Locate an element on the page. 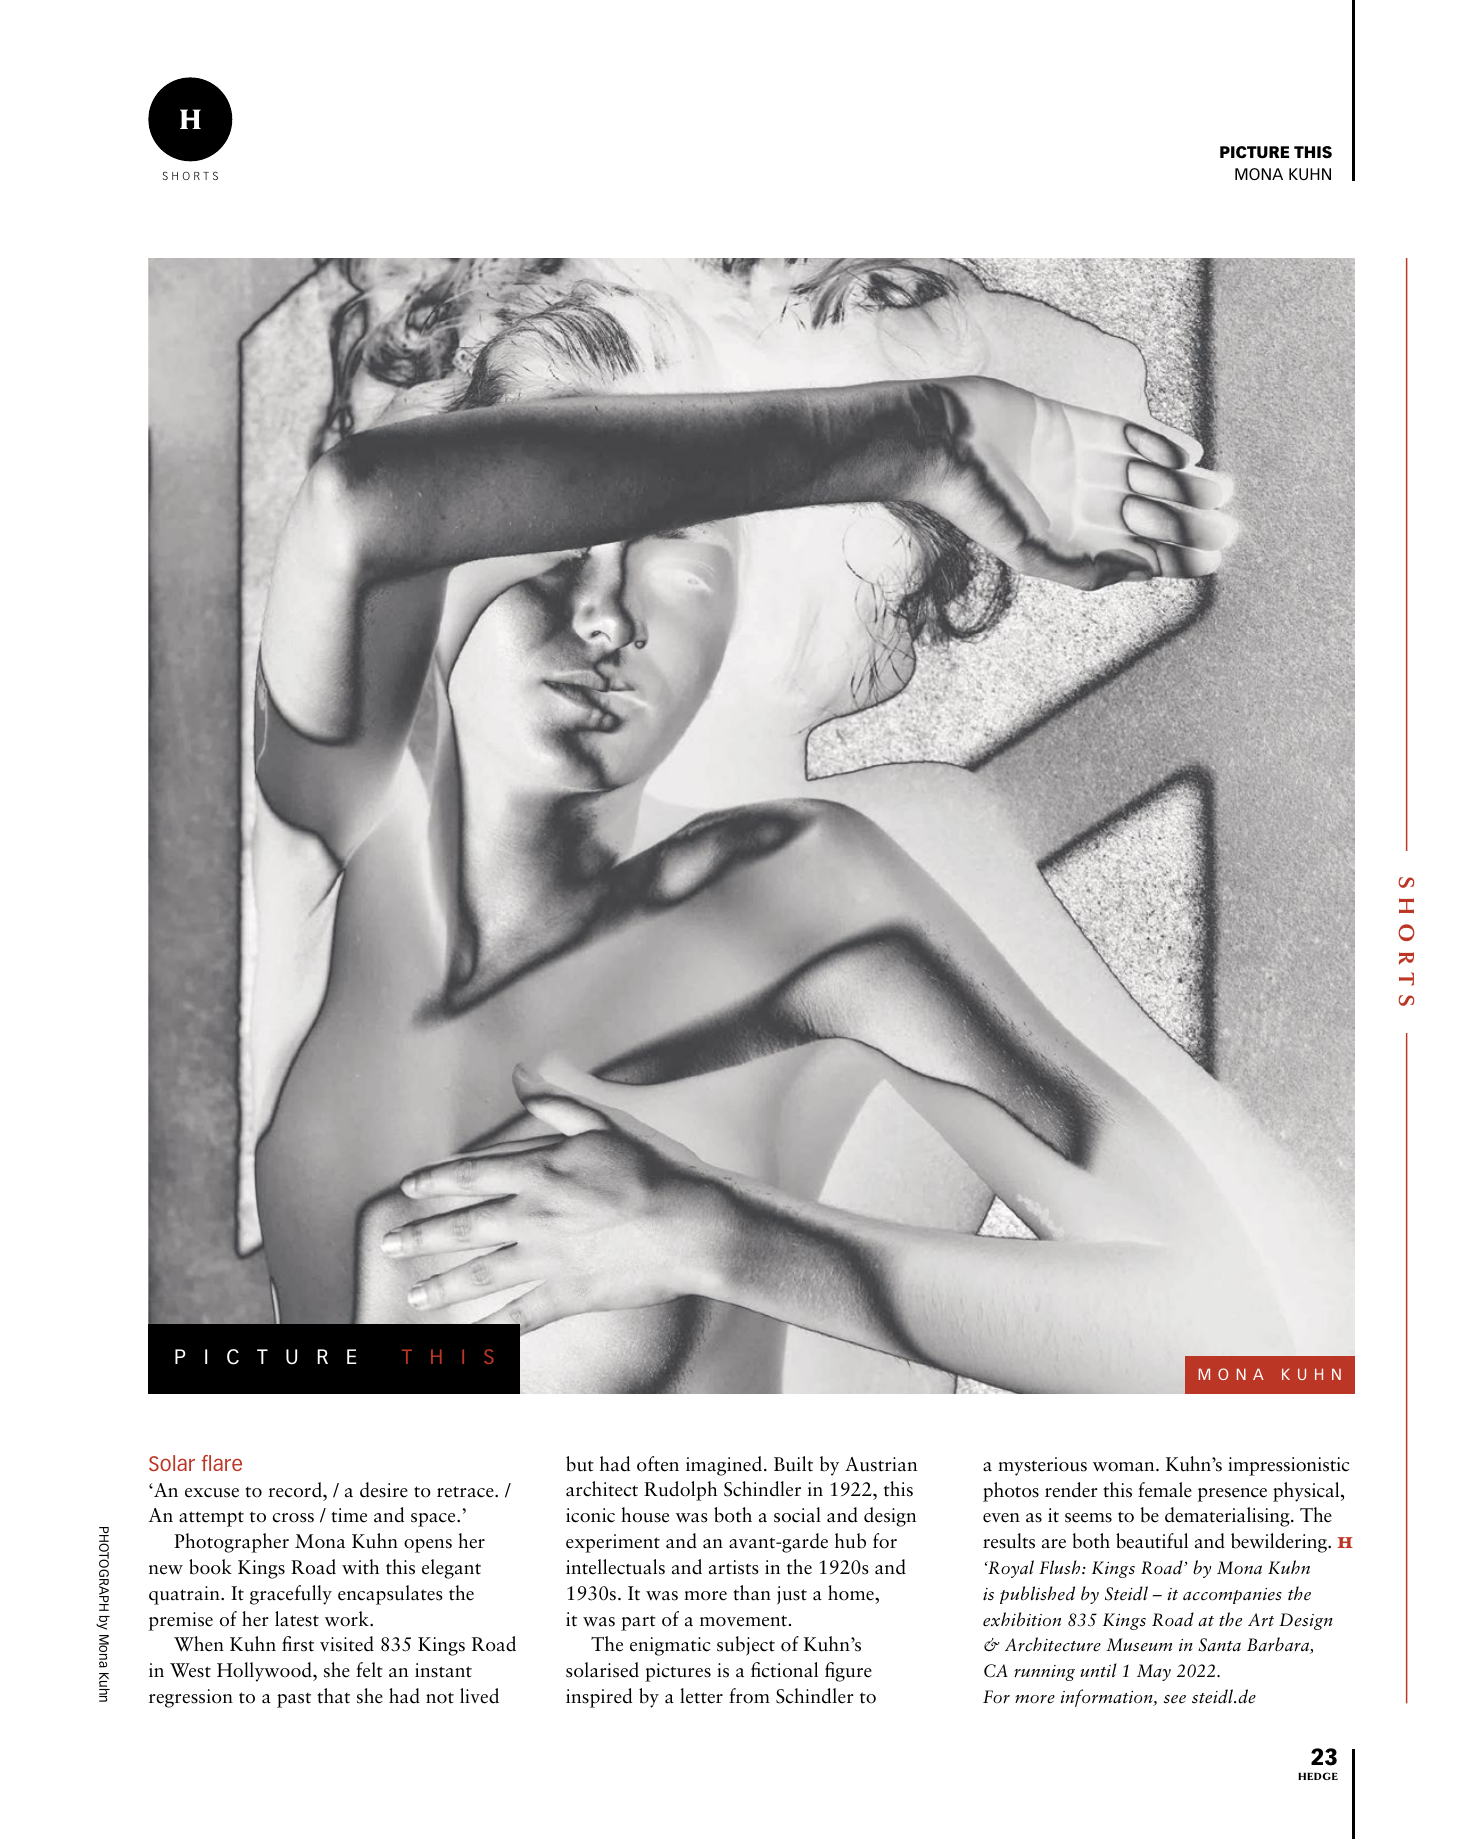 This image has height=1839, width=1484. with is located at coordinates (360, 1567).
